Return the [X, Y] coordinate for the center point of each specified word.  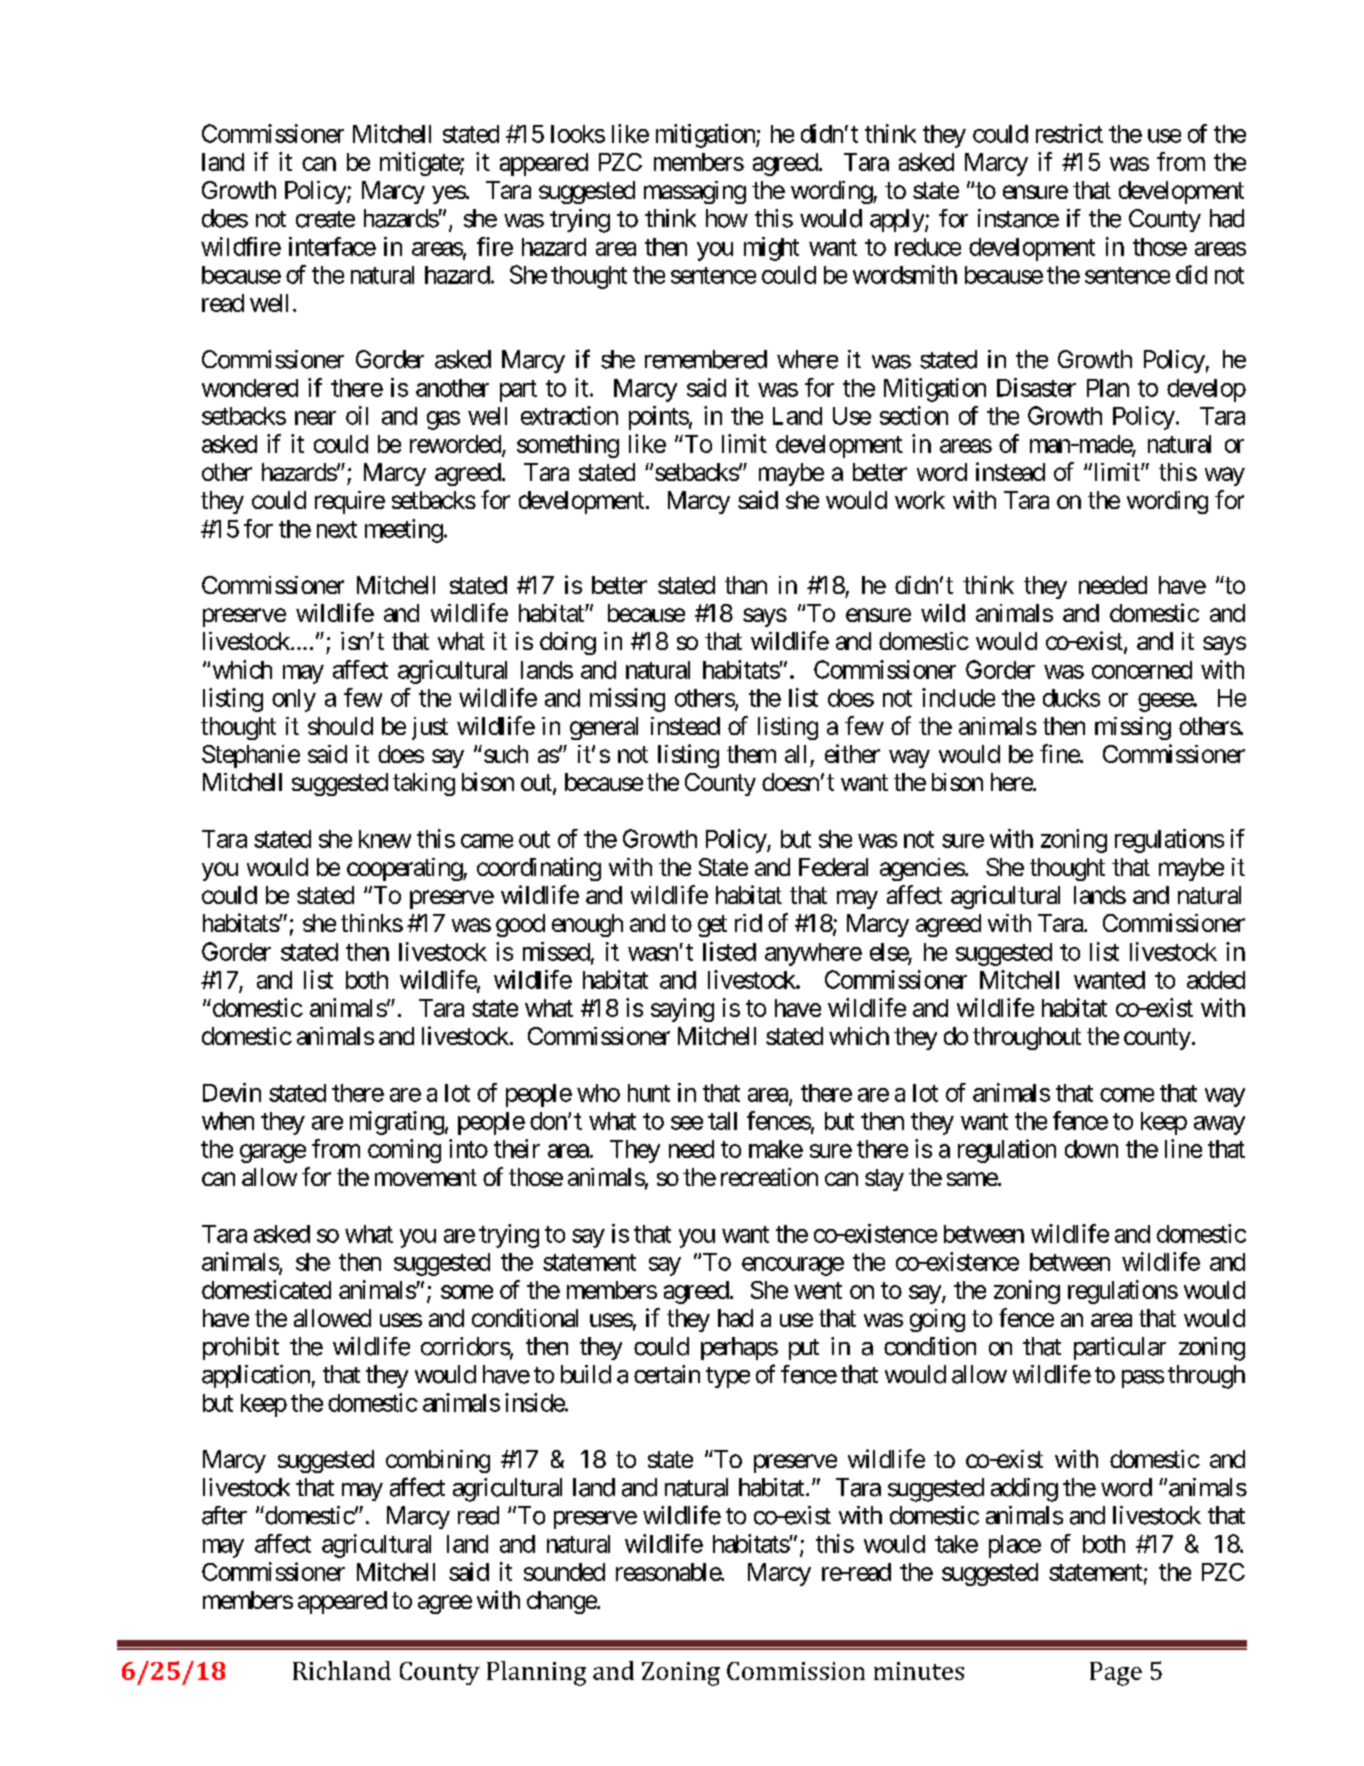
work [920, 500]
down [1091, 1149]
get [712, 926]
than [746, 585]
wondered [250, 388]
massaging [695, 192]
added [1216, 980]
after [224, 1515]
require [350, 502]
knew [385, 839]
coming [404, 1151]
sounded [564, 1572]
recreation [769, 1177]
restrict [1069, 133]
